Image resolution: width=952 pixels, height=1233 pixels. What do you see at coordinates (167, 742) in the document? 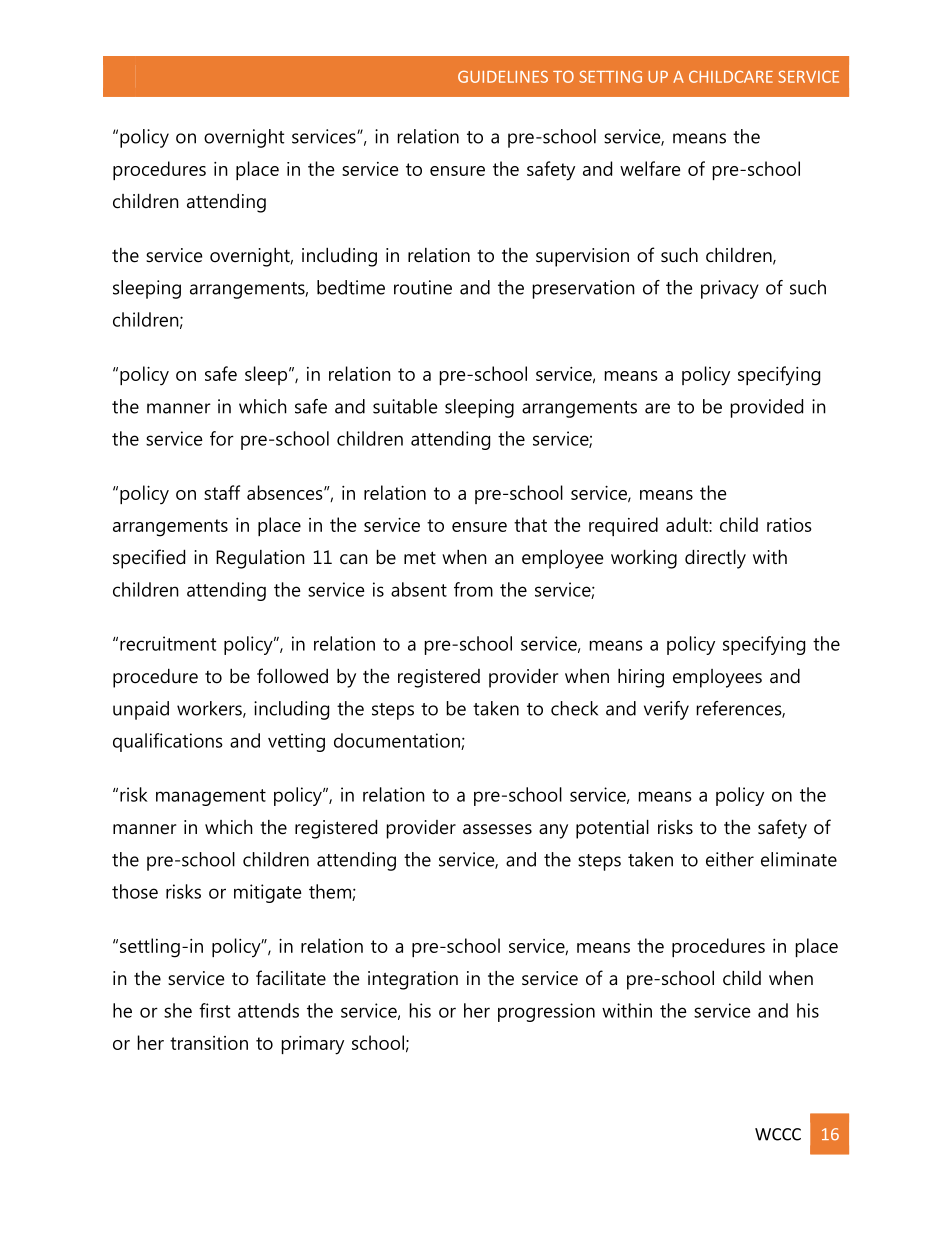
I see `qualifications` at bounding box center [167, 742].
